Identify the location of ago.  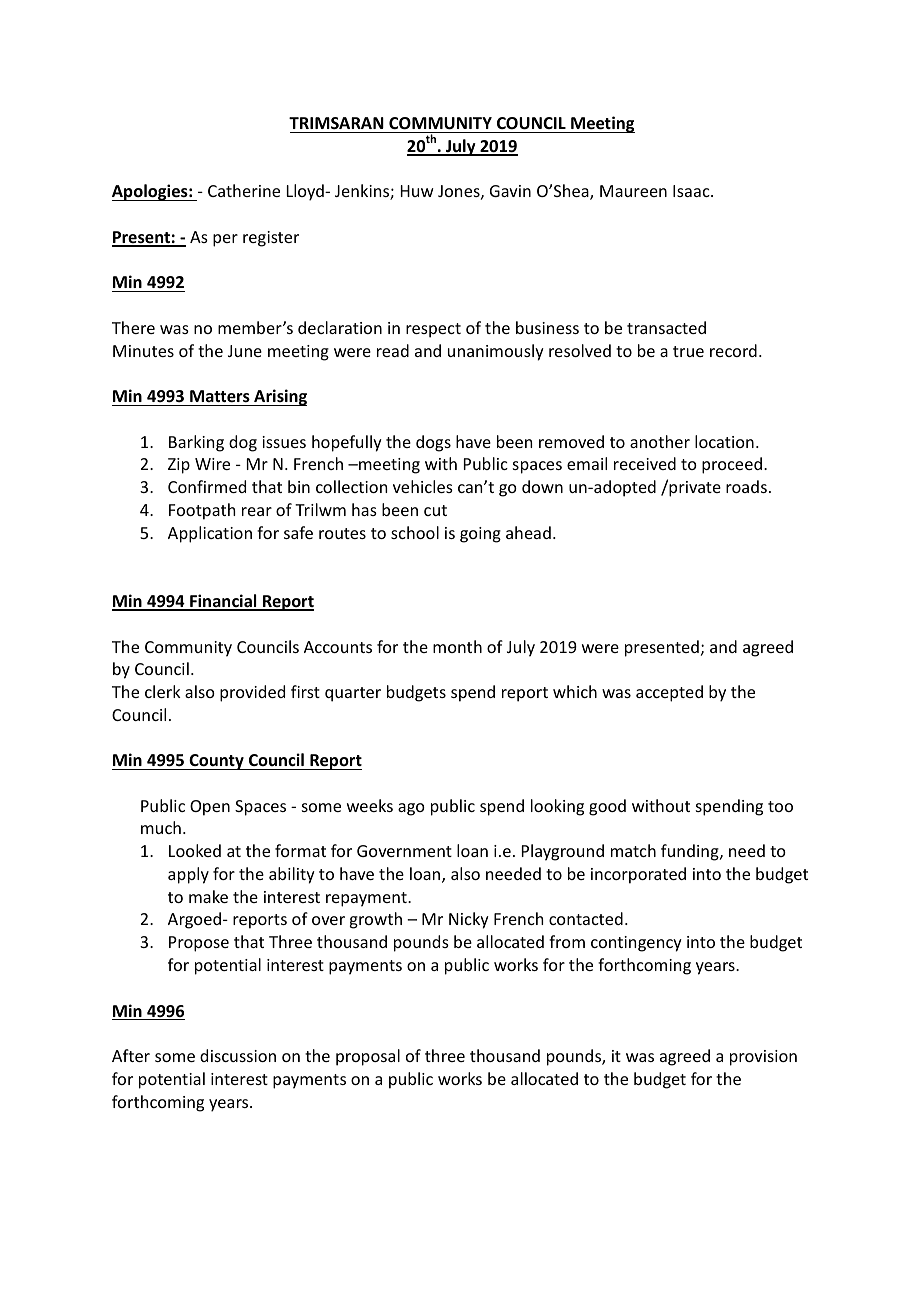
(411, 809).
